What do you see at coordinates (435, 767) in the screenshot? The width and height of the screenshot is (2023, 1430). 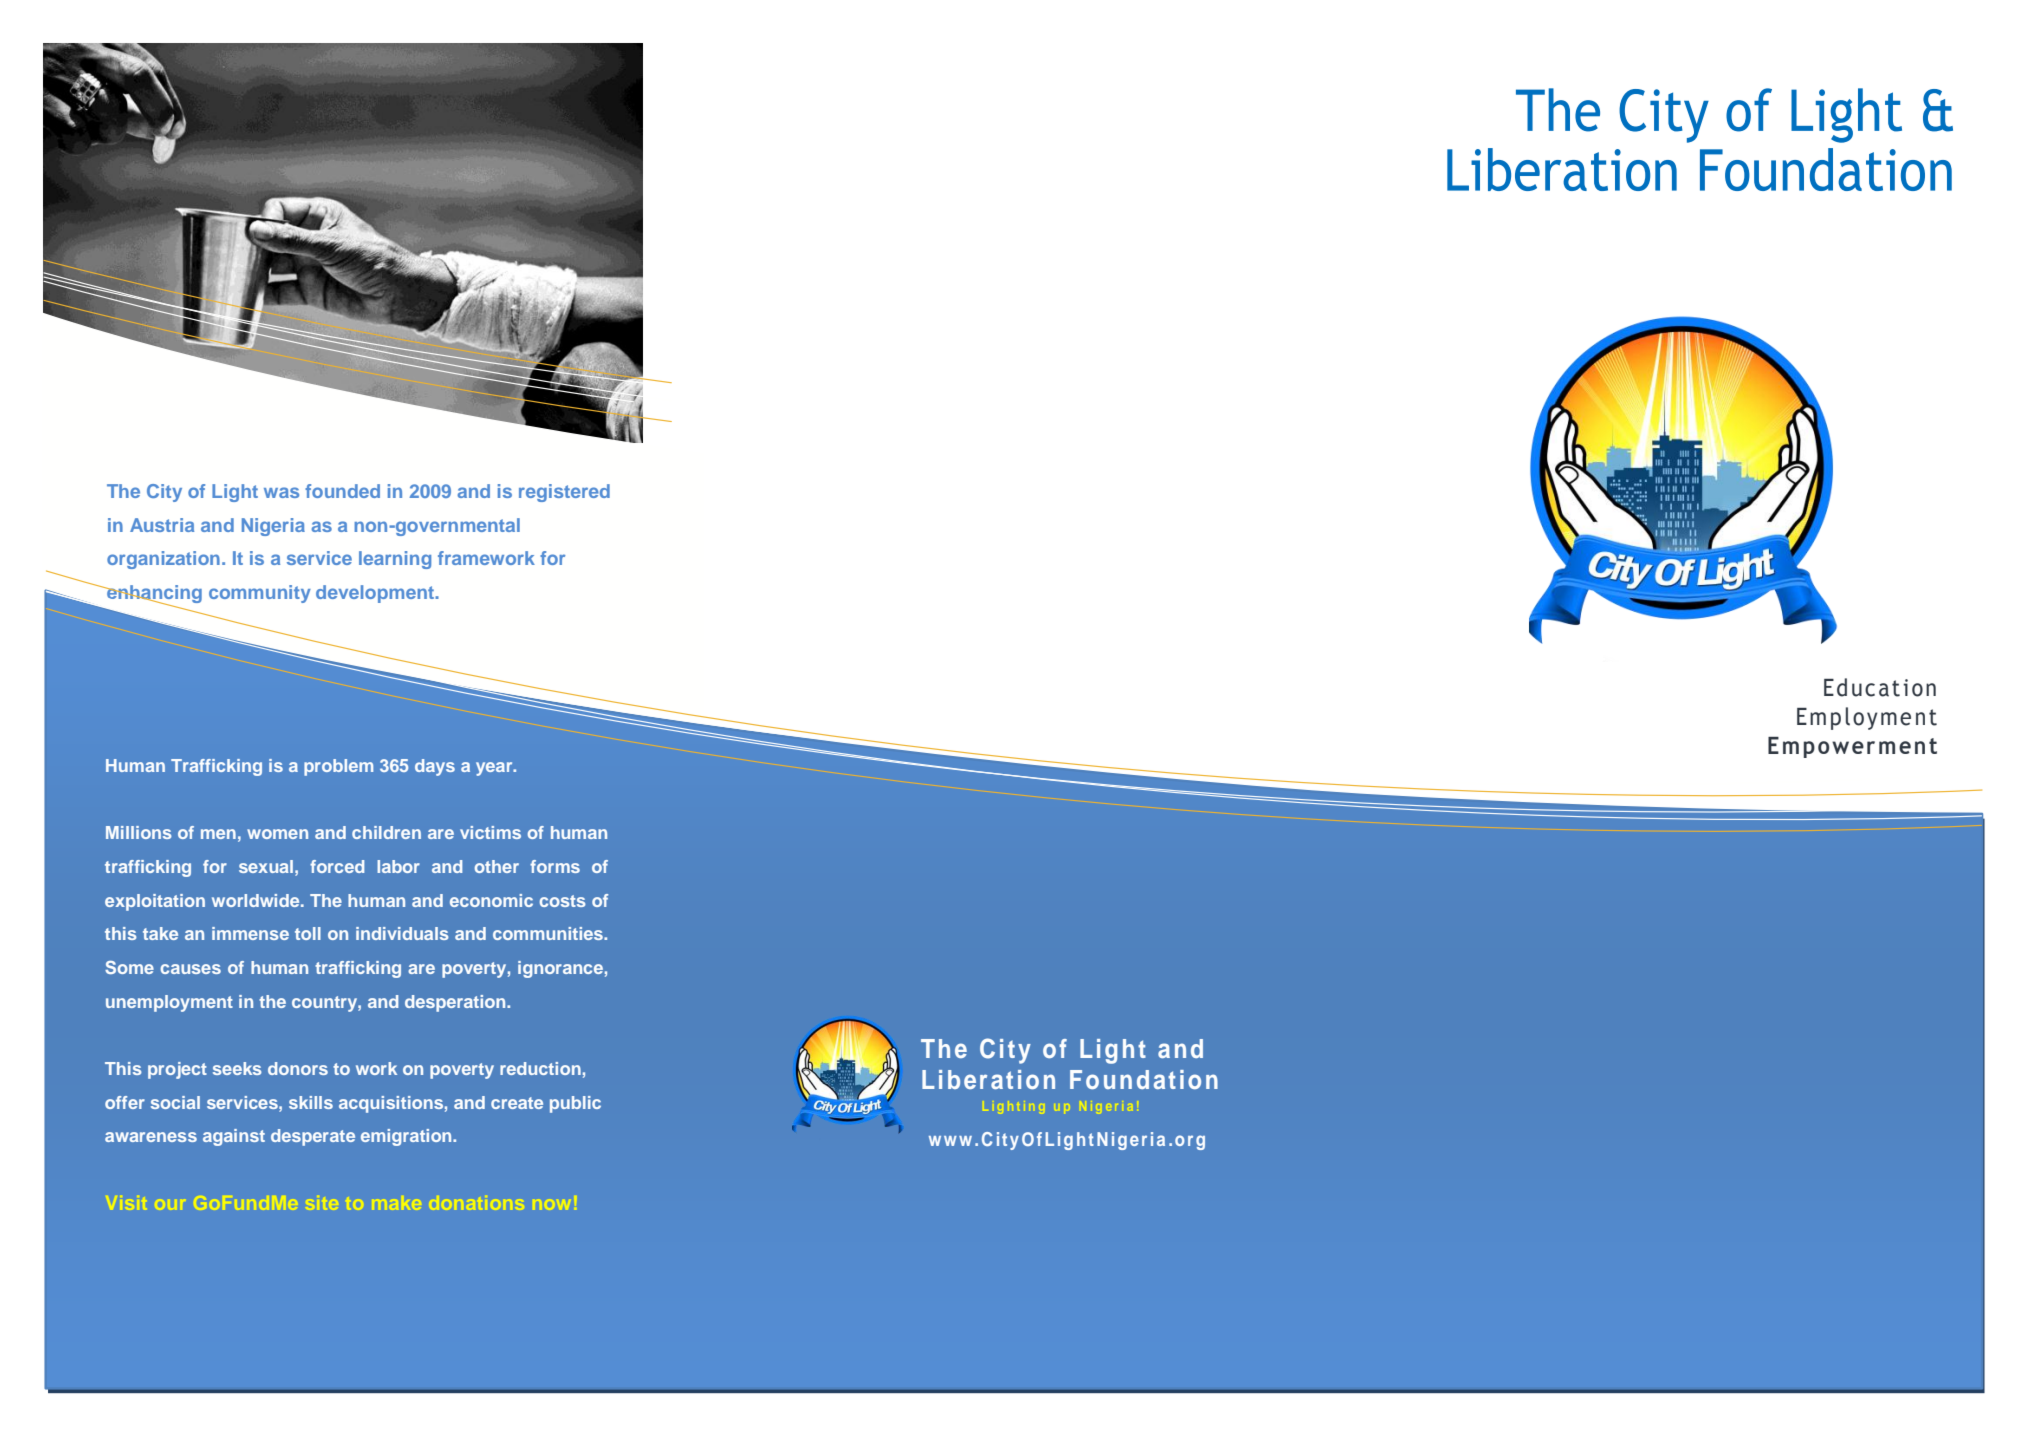 I see `days` at bounding box center [435, 767].
